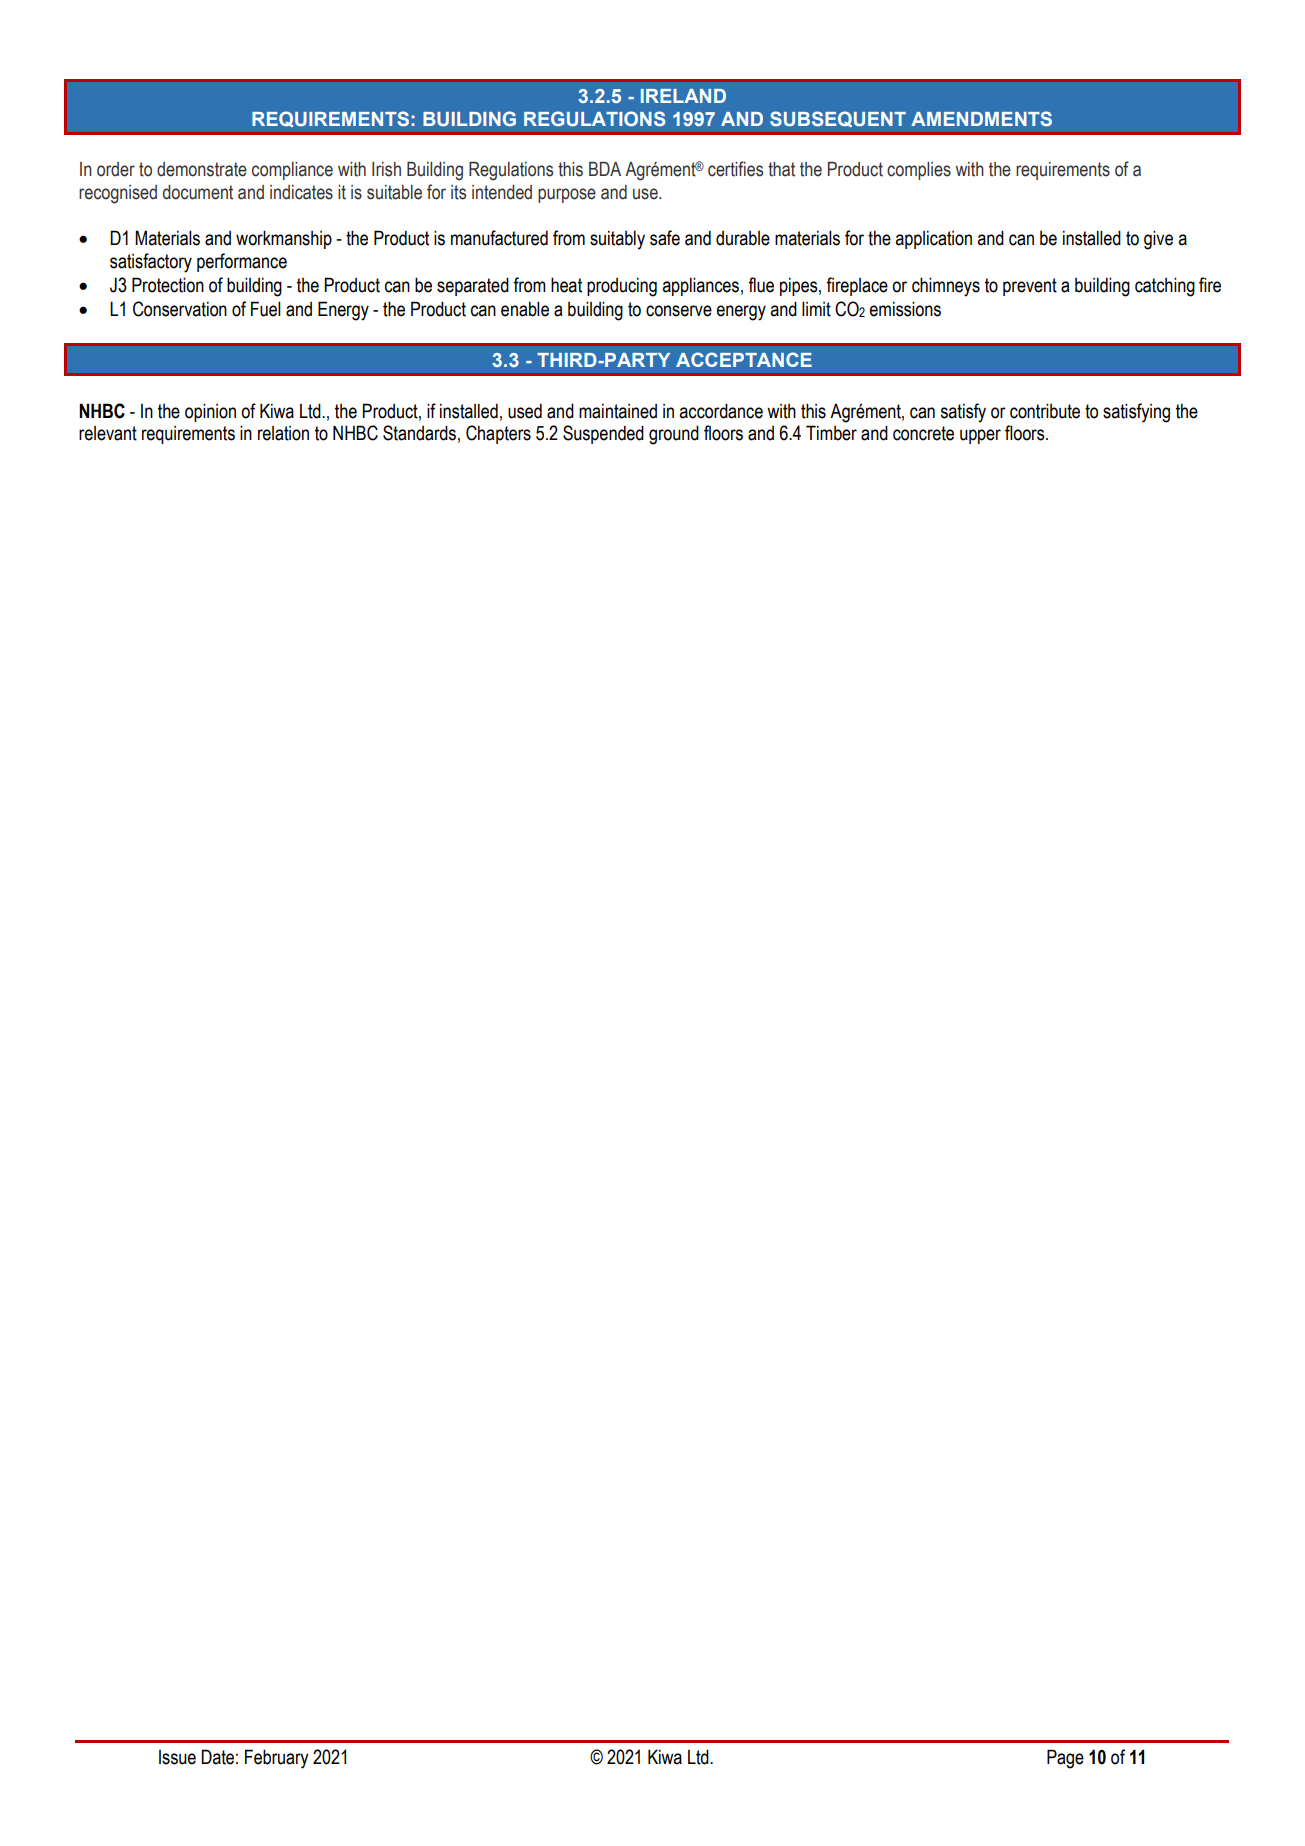 The image size is (1305, 1846). I want to click on relation, so click(283, 433).
